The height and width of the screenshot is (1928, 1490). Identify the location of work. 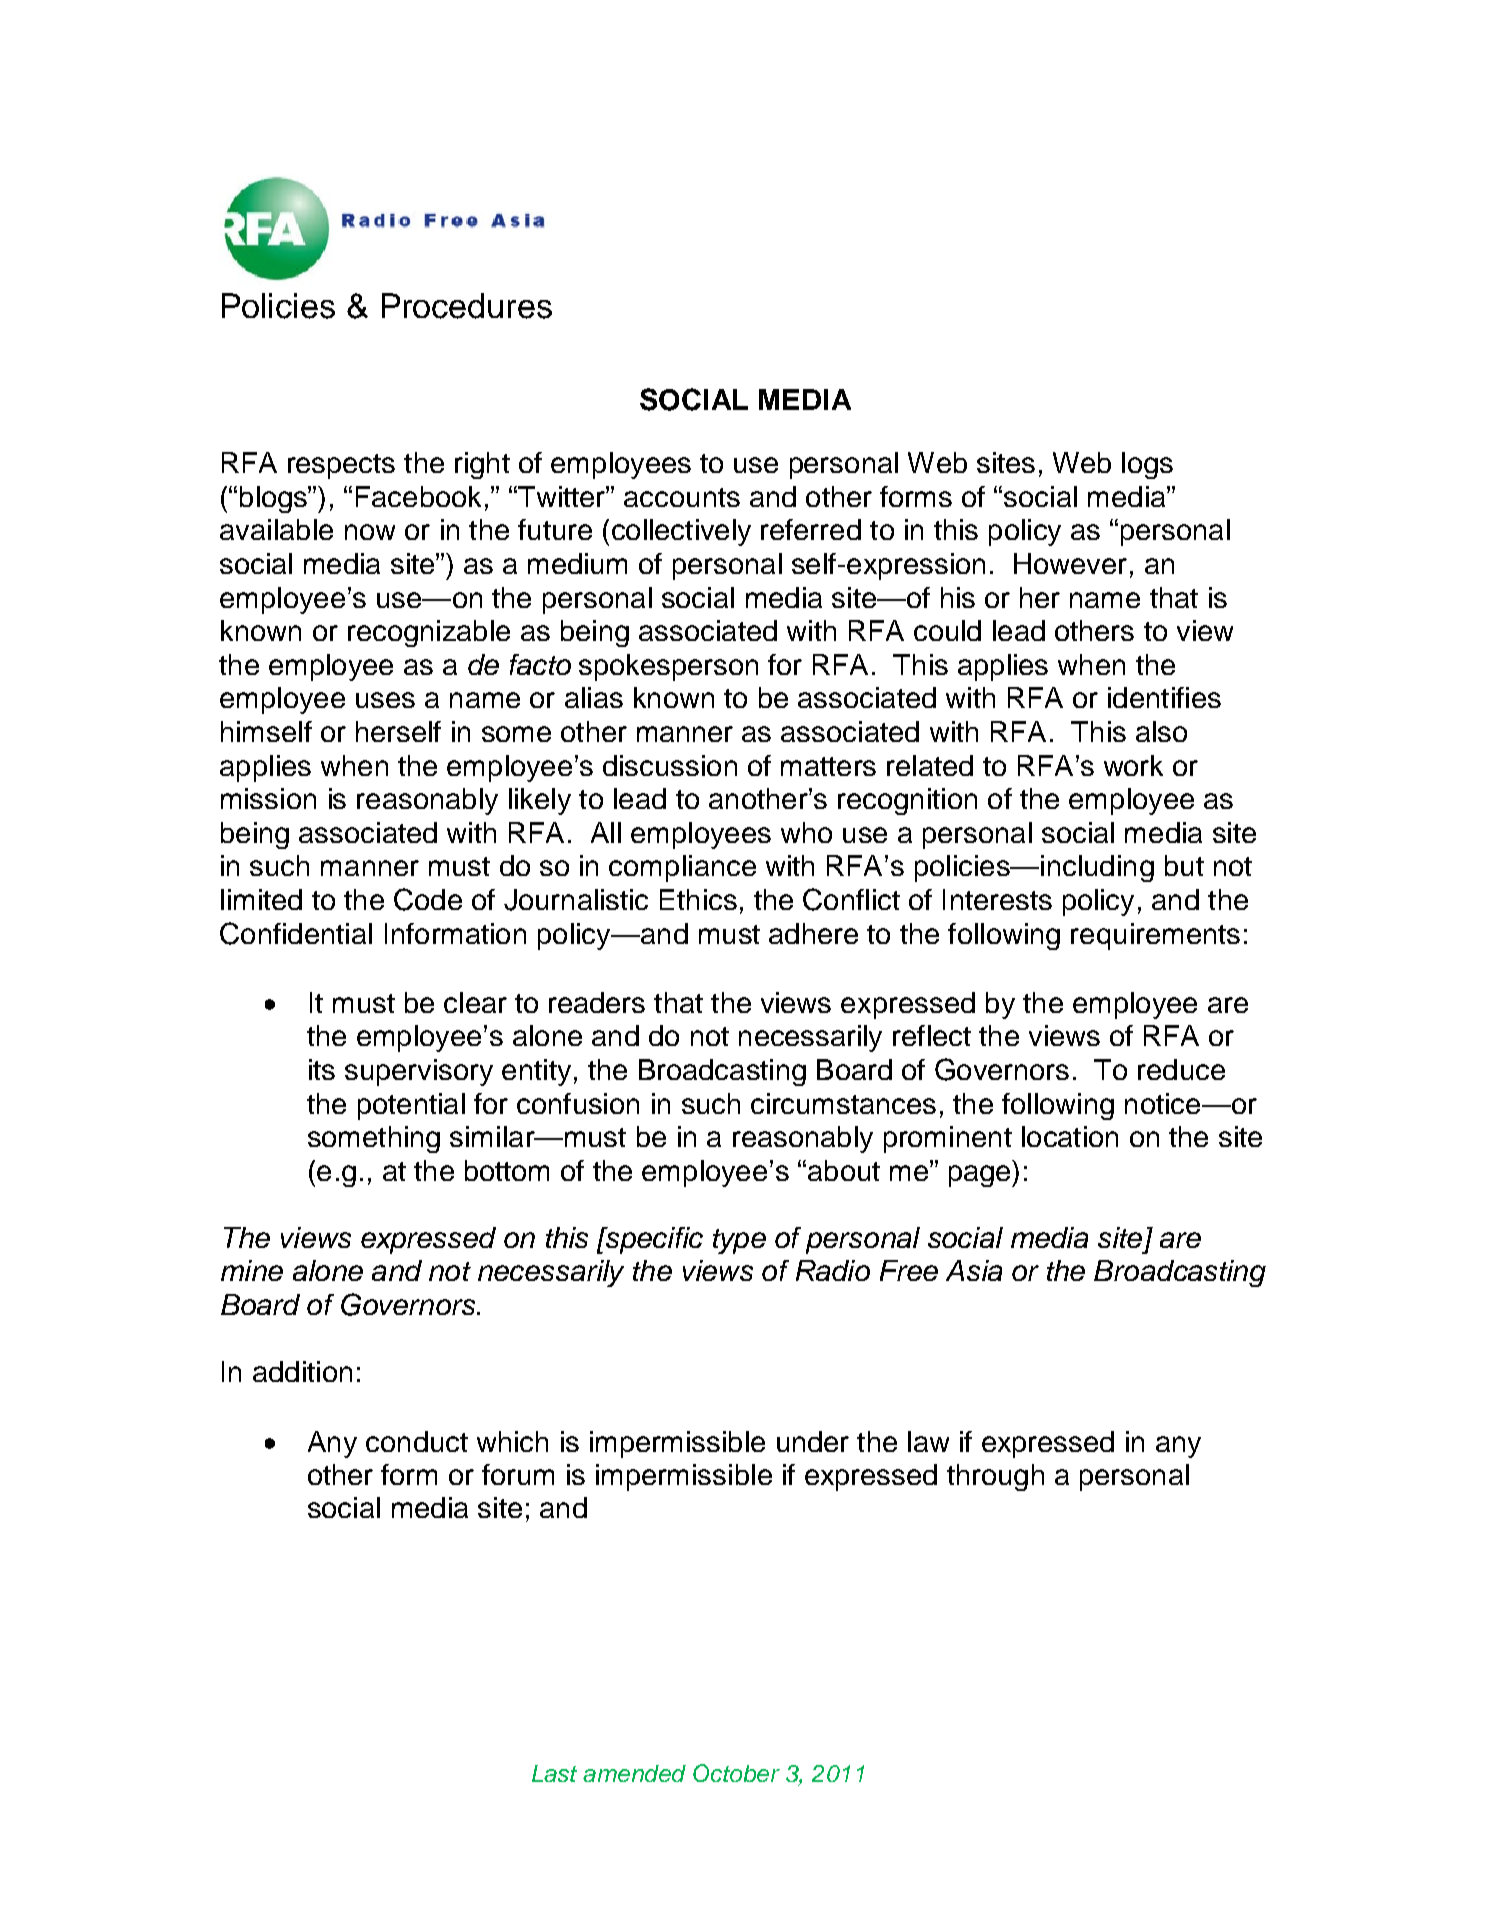
(1133, 765).
